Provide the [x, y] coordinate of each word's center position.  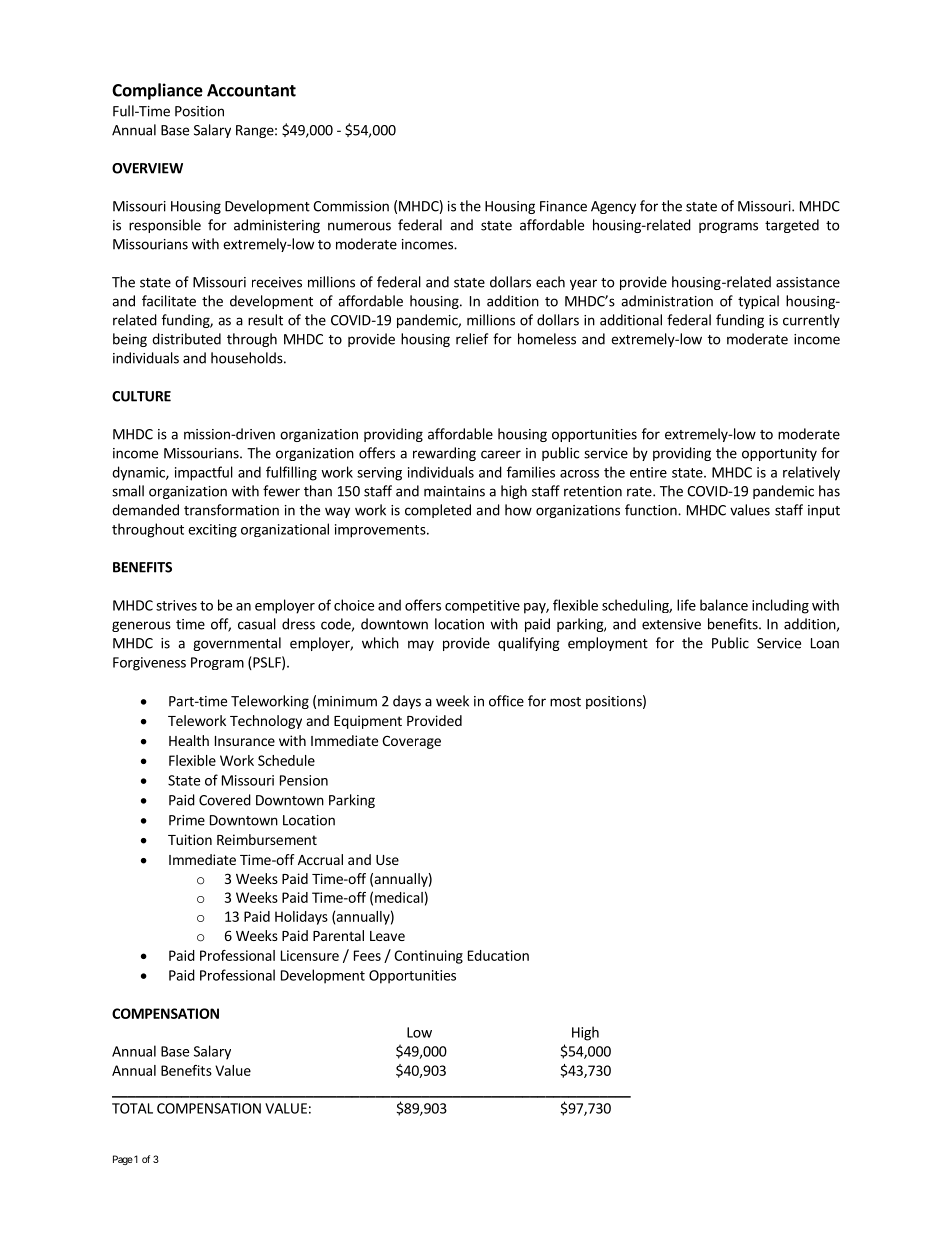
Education [498, 955]
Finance [563, 206]
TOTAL [132, 1108]
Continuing [428, 957]
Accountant [251, 90]
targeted [792, 226]
